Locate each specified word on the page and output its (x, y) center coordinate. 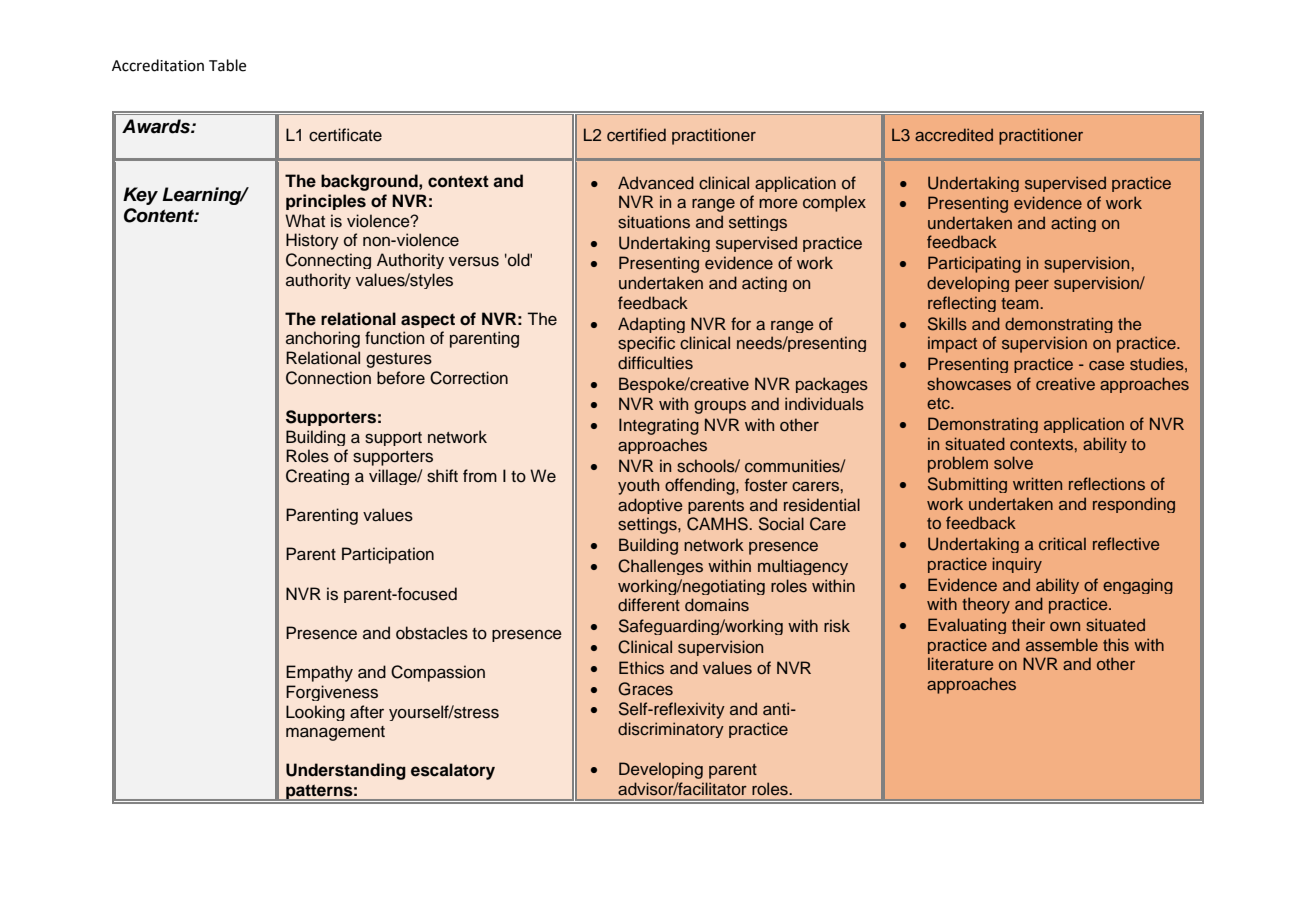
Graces (645, 689)
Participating (974, 264)
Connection (328, 378)
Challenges (660, 567)
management (335, 733)
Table (227, 65)
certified (636, 135)
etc (939, 403)
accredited (954, 134)
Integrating (659, 426)
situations (654, 222)
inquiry (1017, 565)
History (312, 241)
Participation (388, 555)
